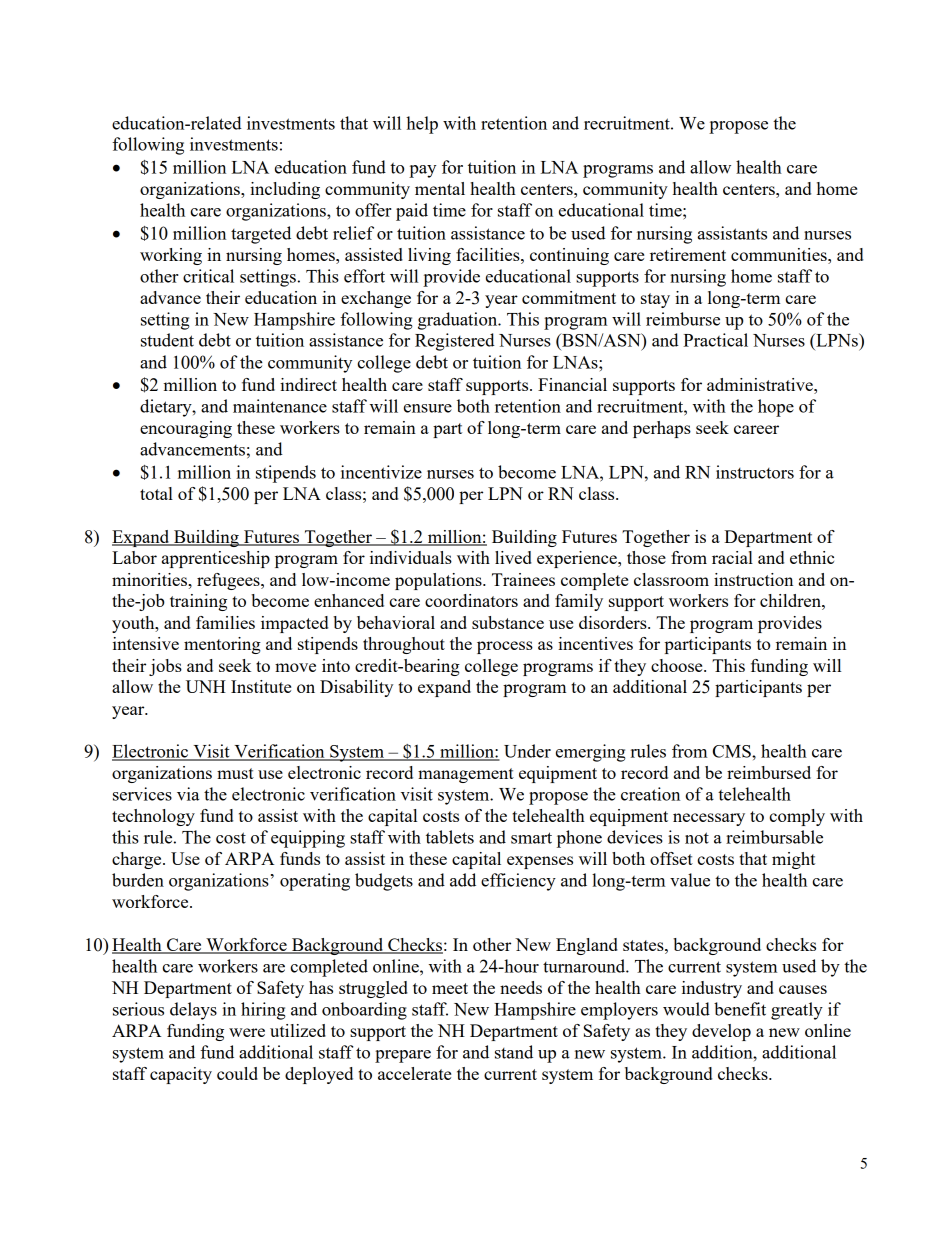 This page has height=1233, width=952. I want to click on coordinators, so click(471, 600).
